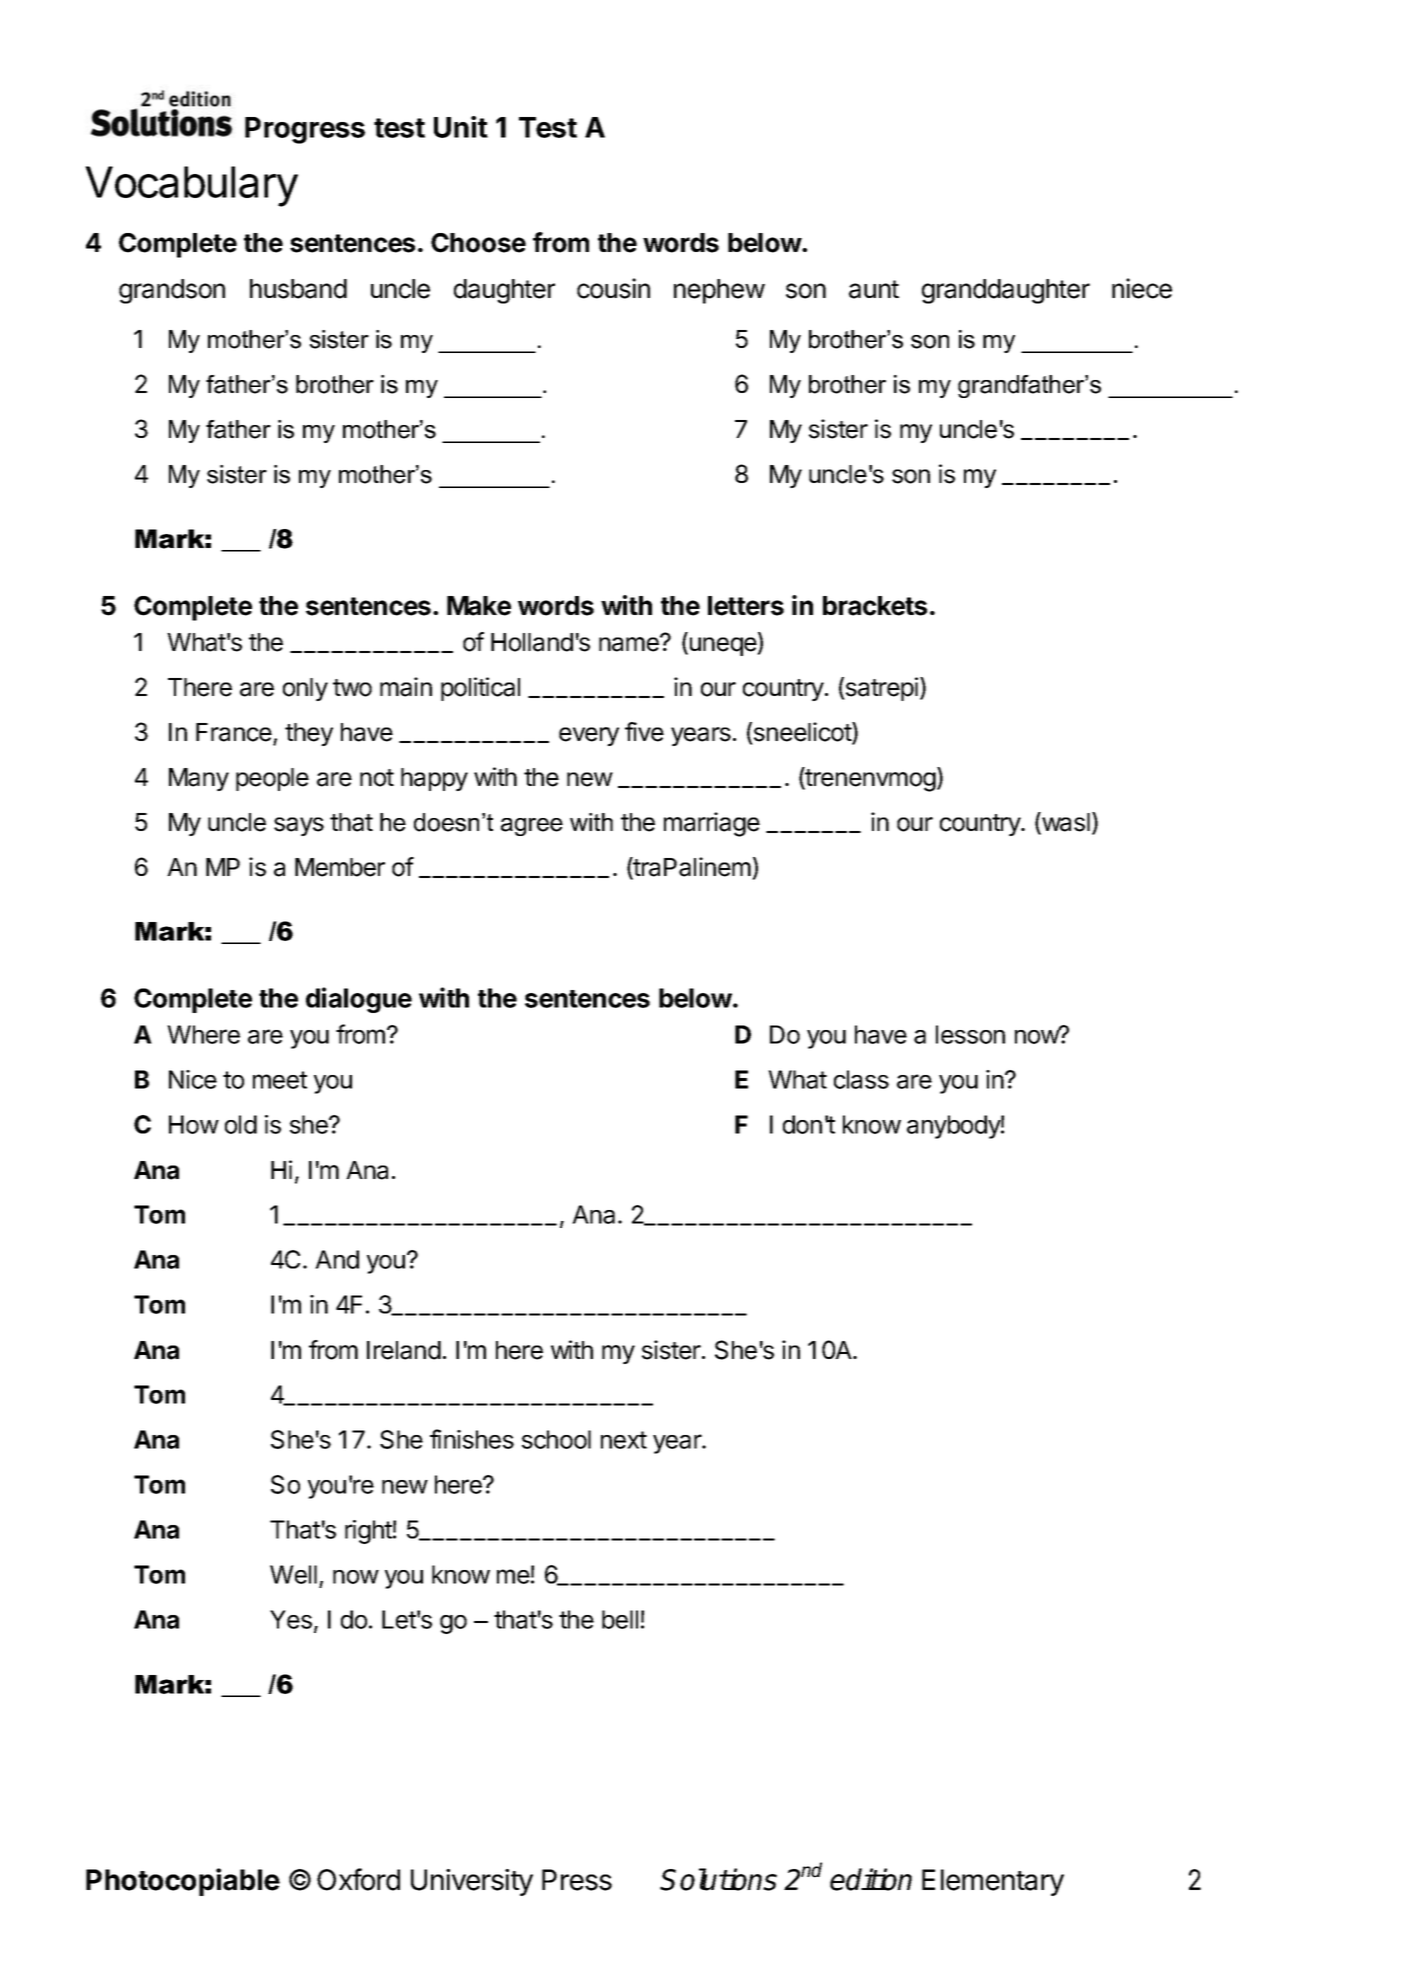  I want to click on they, so click(309, 734).
